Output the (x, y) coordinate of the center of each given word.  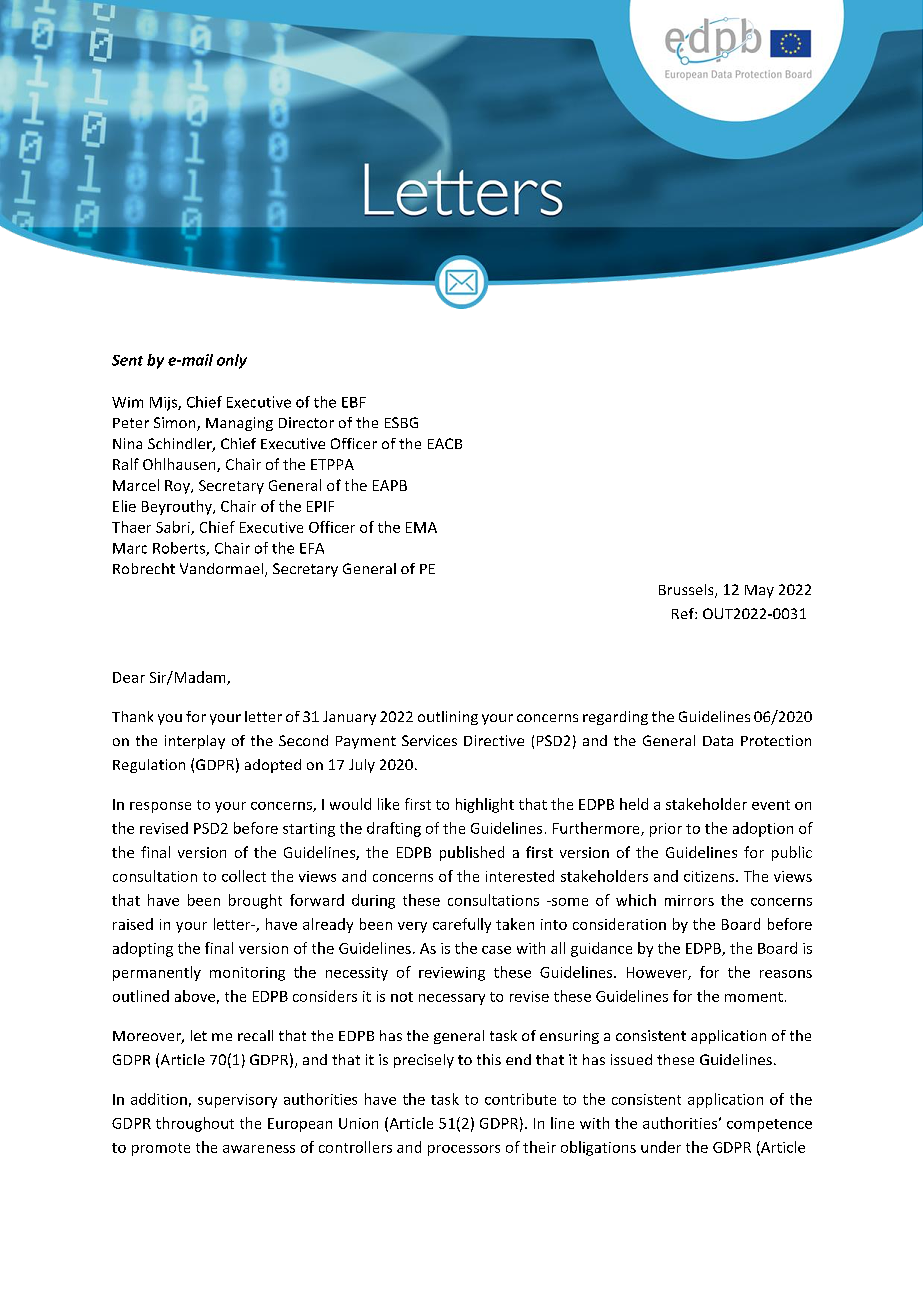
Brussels (687, 591)
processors (464, 1150)
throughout (195, 1124)
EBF (354, 402)
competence (769, 1125)
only (232, 361)
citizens (710, 876)
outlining (448, 718)
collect (244, 876)
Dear (129, 677)
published (472, 853)
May (759, 591)
